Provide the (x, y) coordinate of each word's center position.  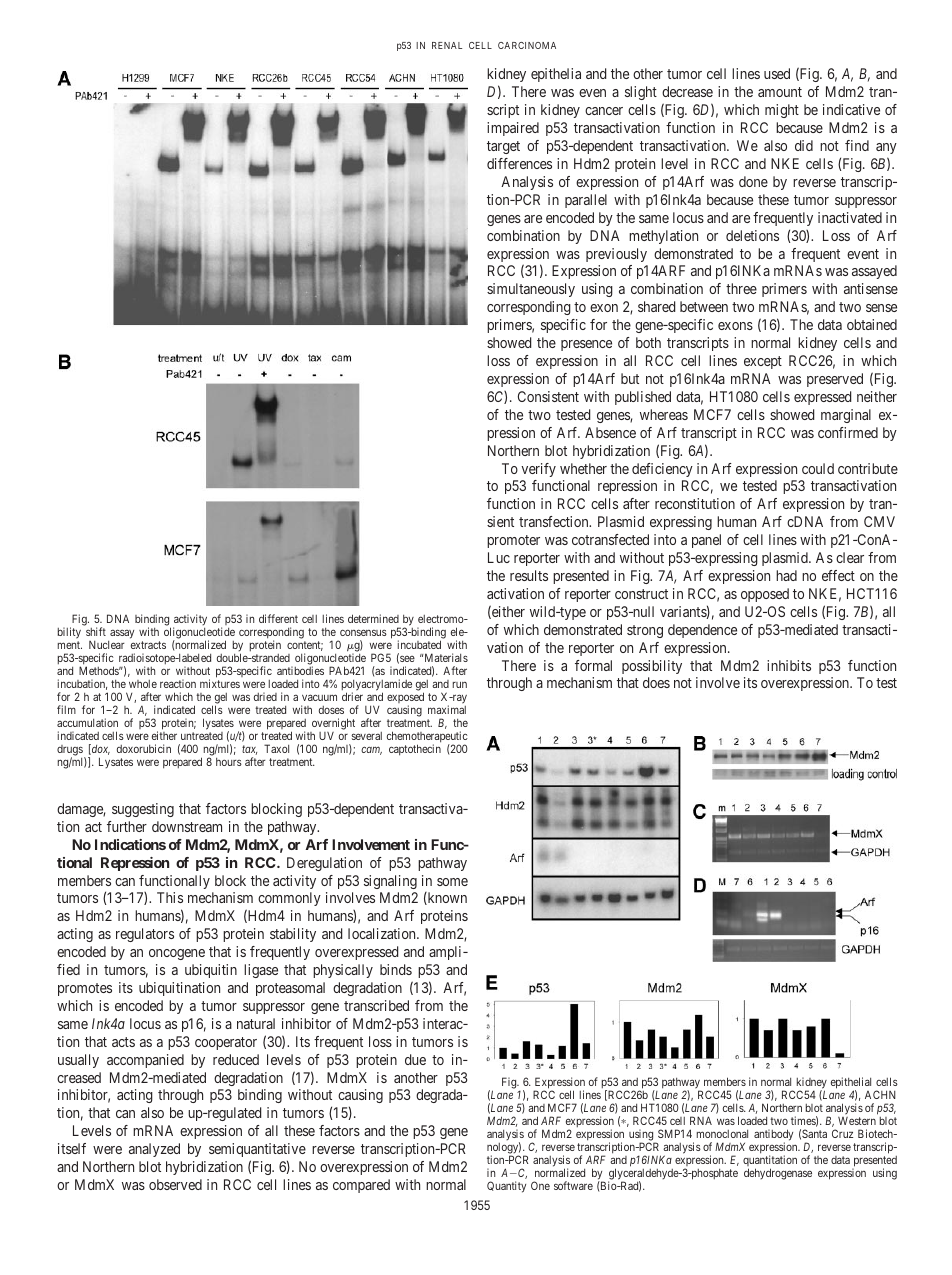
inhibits (789, 665)
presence (586, 345)
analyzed (154, 1150)
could (818, 468)
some (452, 882)
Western (857, 1121)
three (741, 288)
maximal (447, 709)
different (278, 618)
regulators (145, 935)
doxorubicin (144, 748)
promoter (513, 541)
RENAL (447, 45)
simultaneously (531, 290)
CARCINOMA (527, 45)
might (782, 111)
